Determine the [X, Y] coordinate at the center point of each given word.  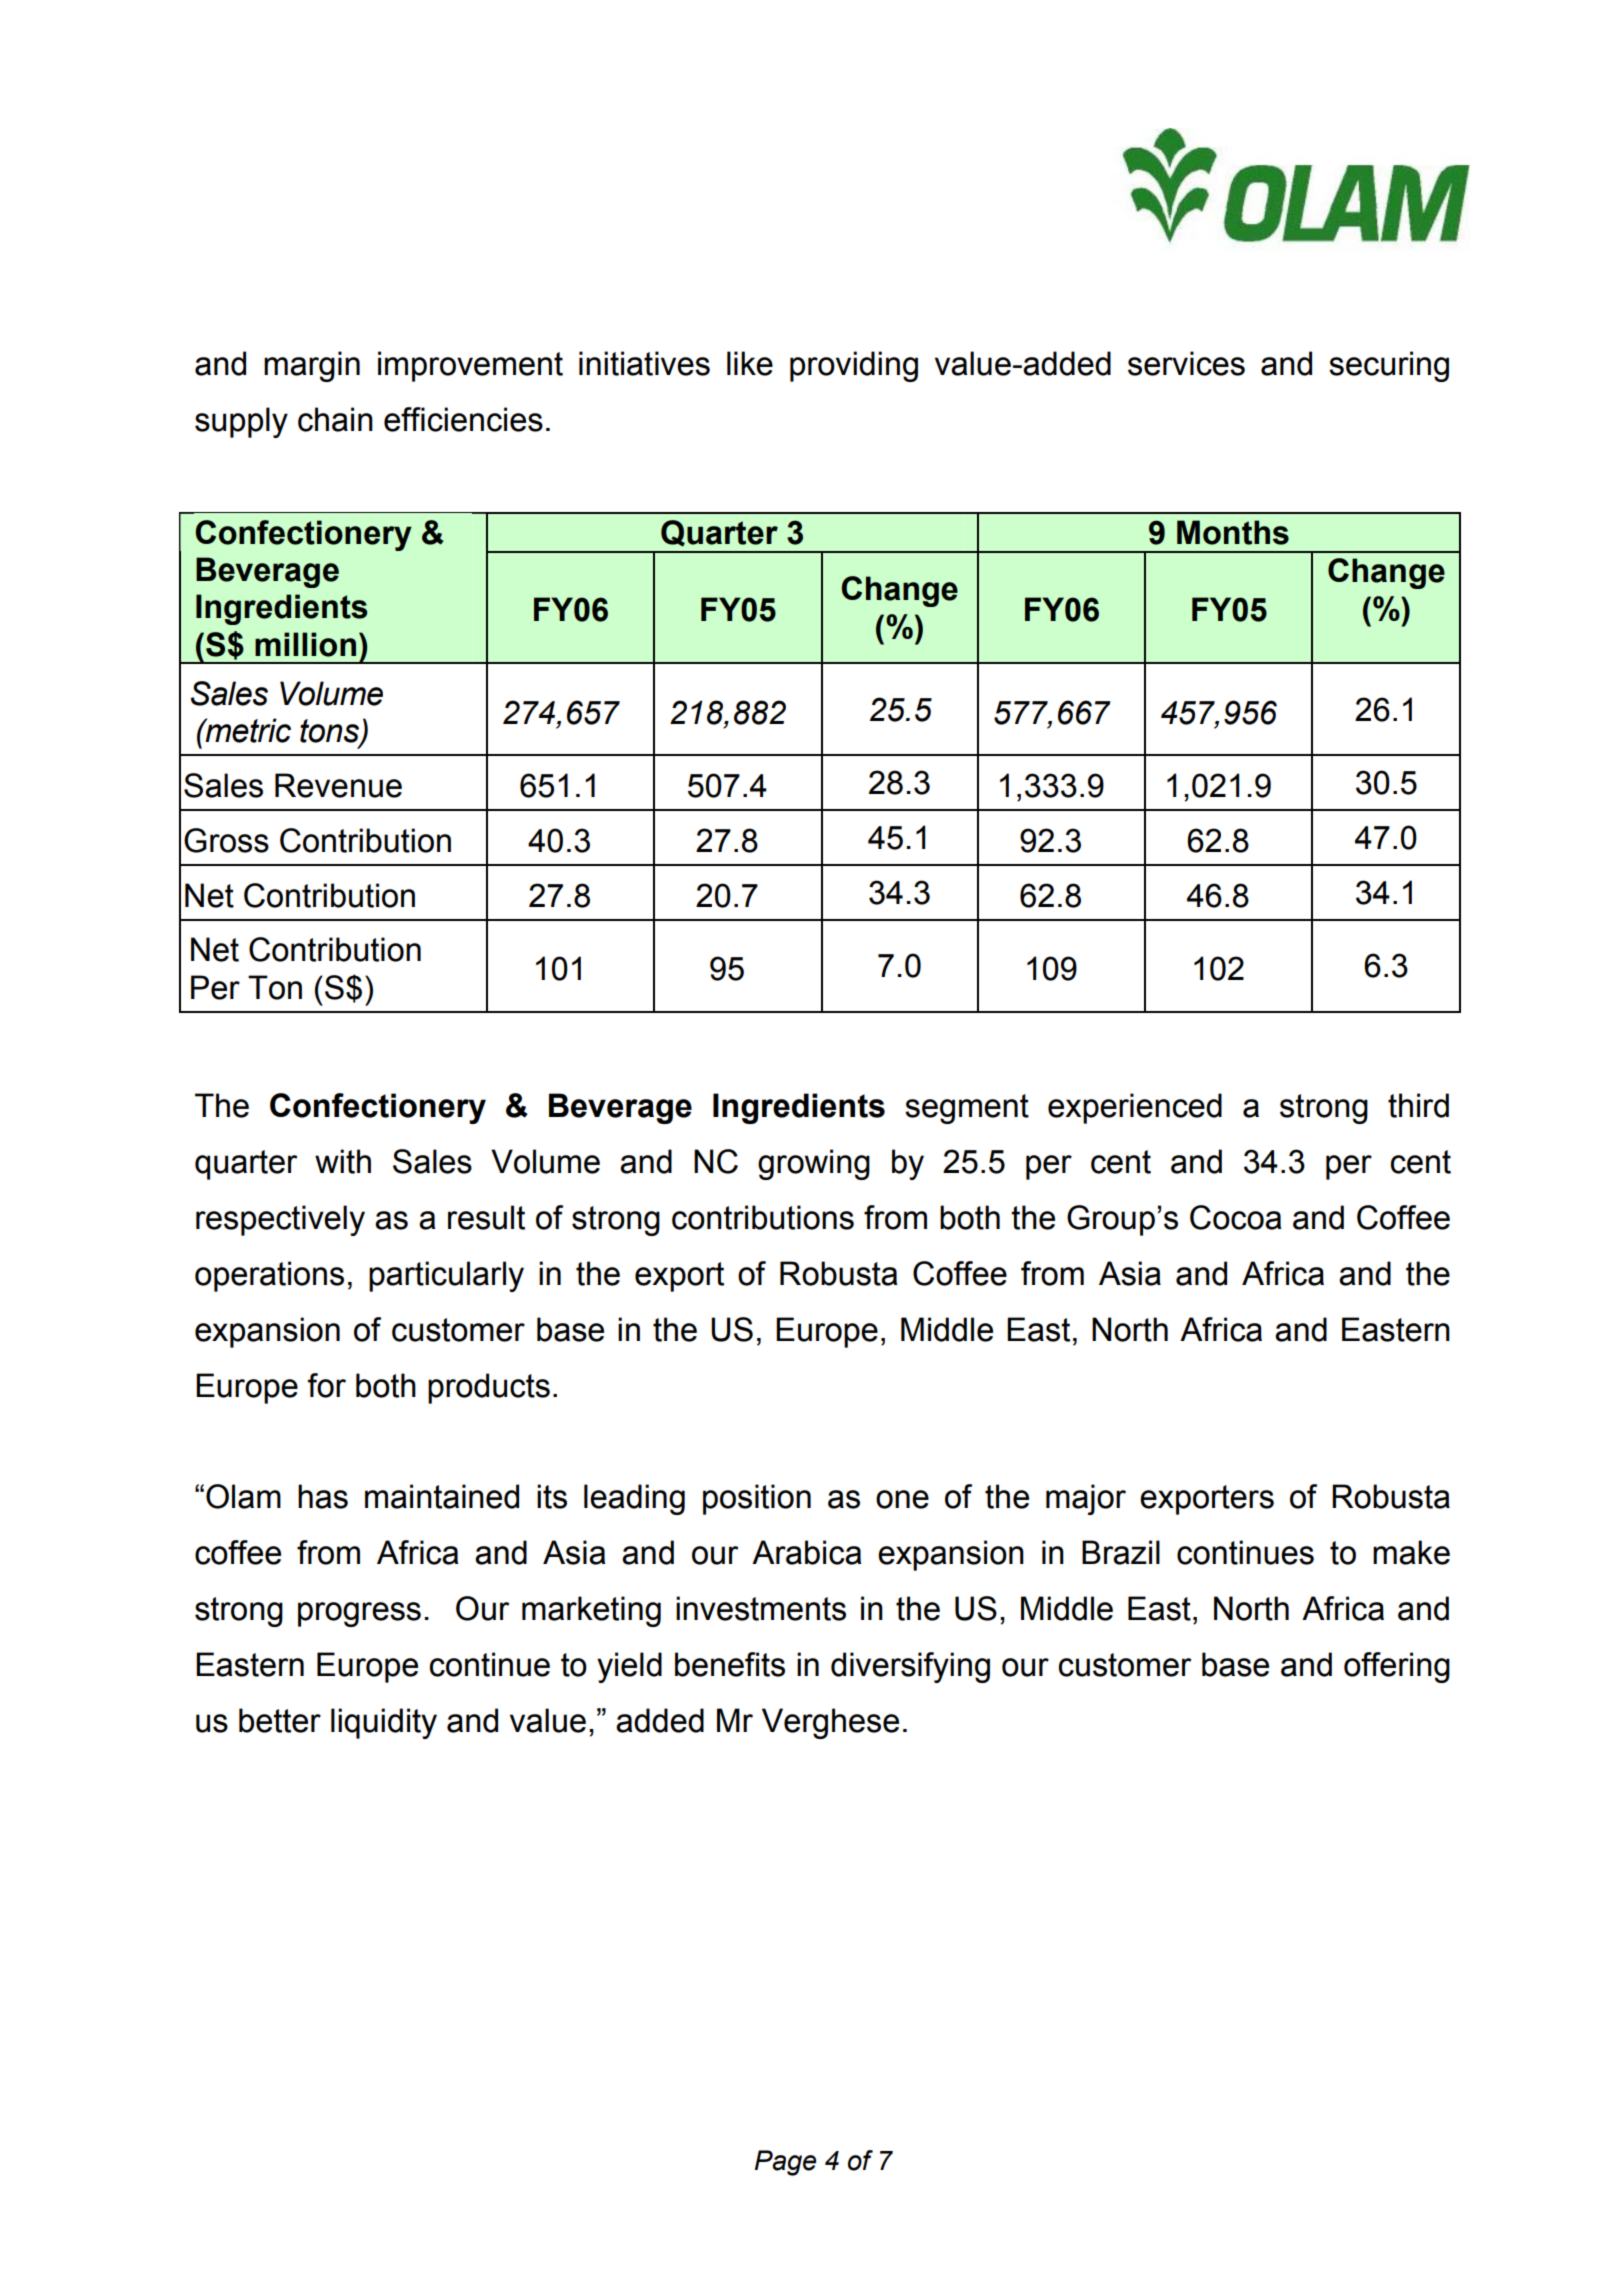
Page [785, 2163]
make [1411, 1552]
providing [854, 366]
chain [335, 419]
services [1186, 363]
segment [967, 1109]
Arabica [807, 1552]
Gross [226, 840]
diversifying [910, 1667]
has [323, 1496]
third [1418, 1105]
